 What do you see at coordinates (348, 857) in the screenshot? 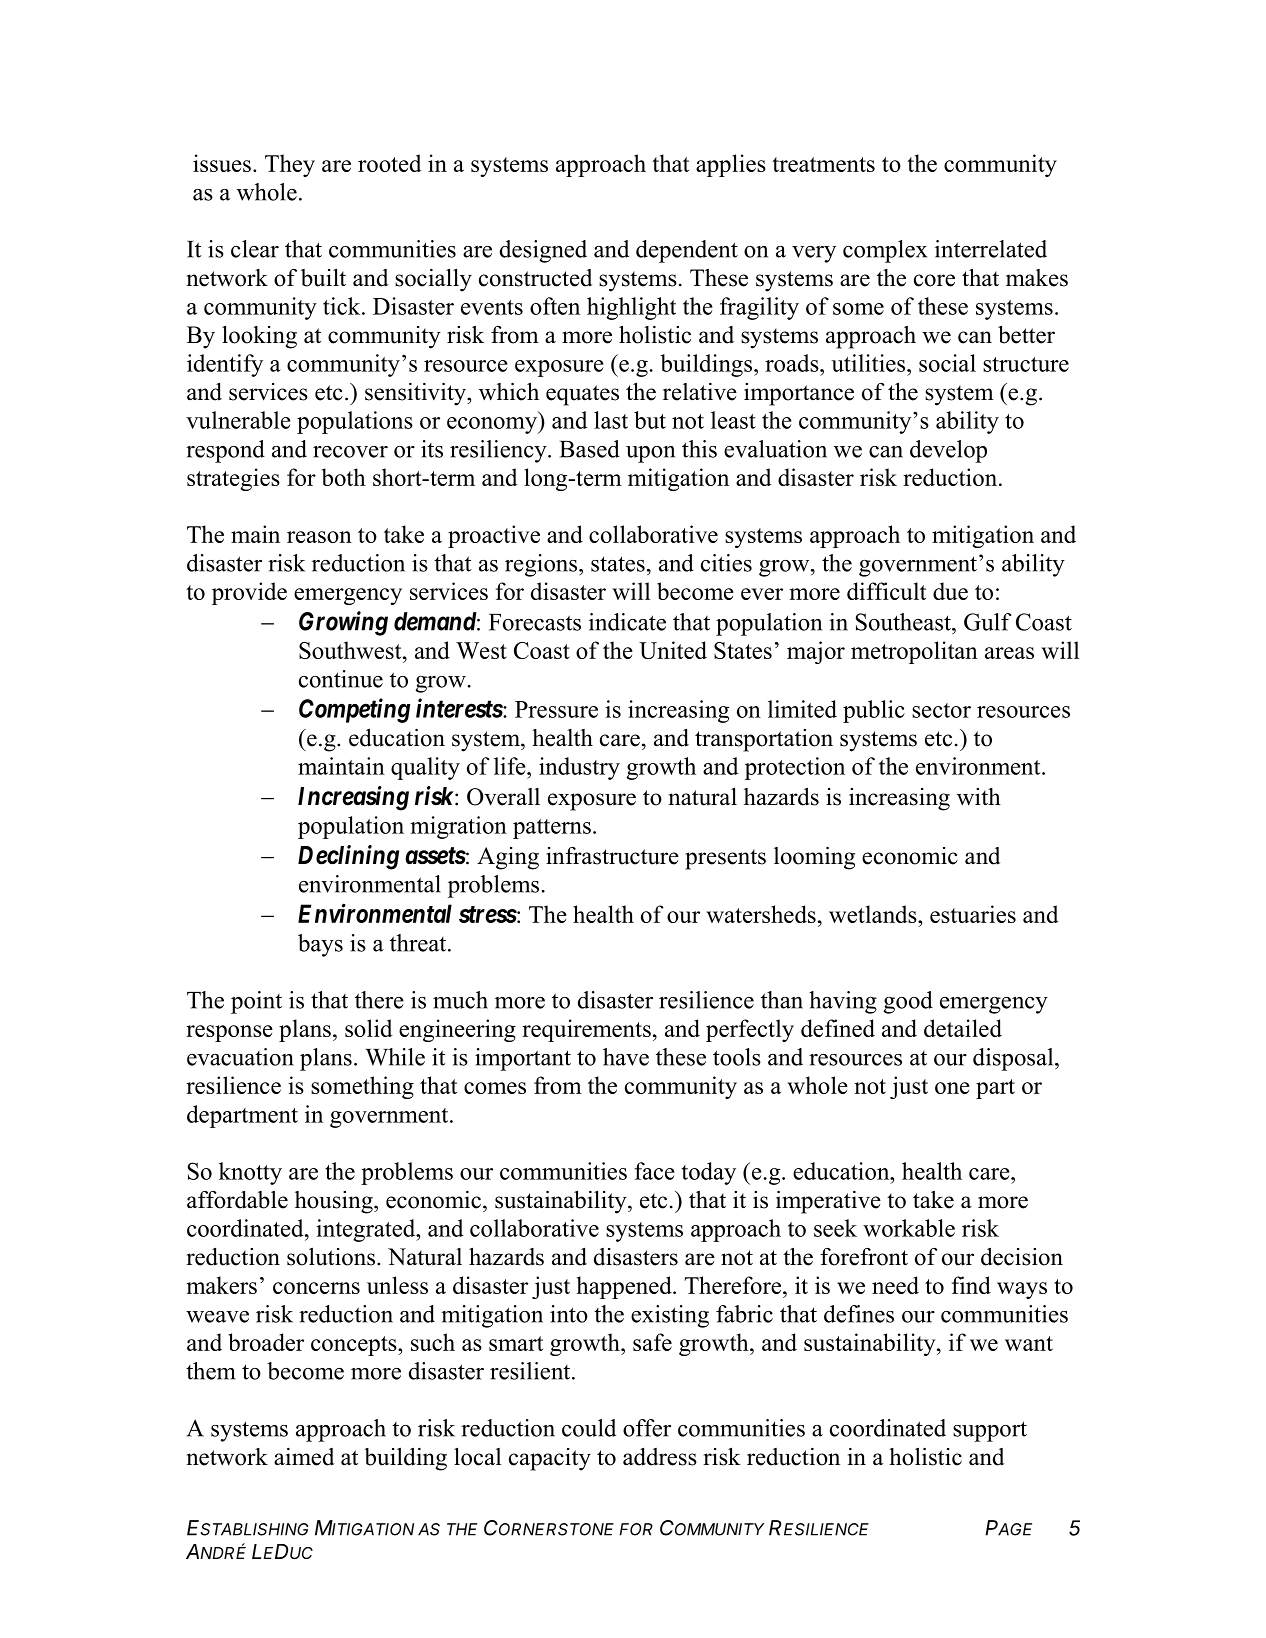
I see `Declining` at bounding box center [348, 857].
